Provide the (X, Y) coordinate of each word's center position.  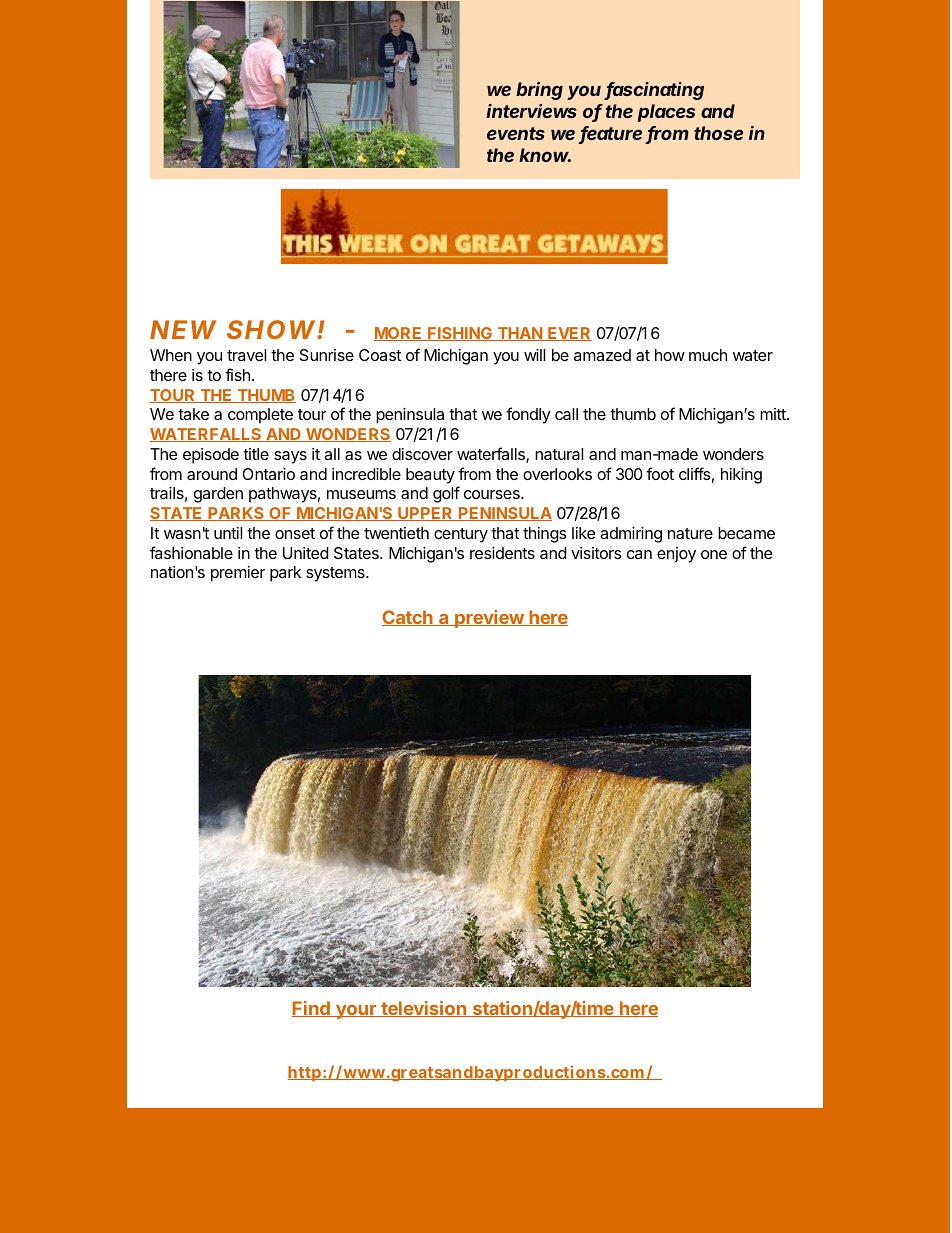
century (461, 535)
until (228, 533)
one (714, 554)
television (423, 1009)
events (516, 133)
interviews (531, 111)
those (718, 133)
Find (311, 1009)
